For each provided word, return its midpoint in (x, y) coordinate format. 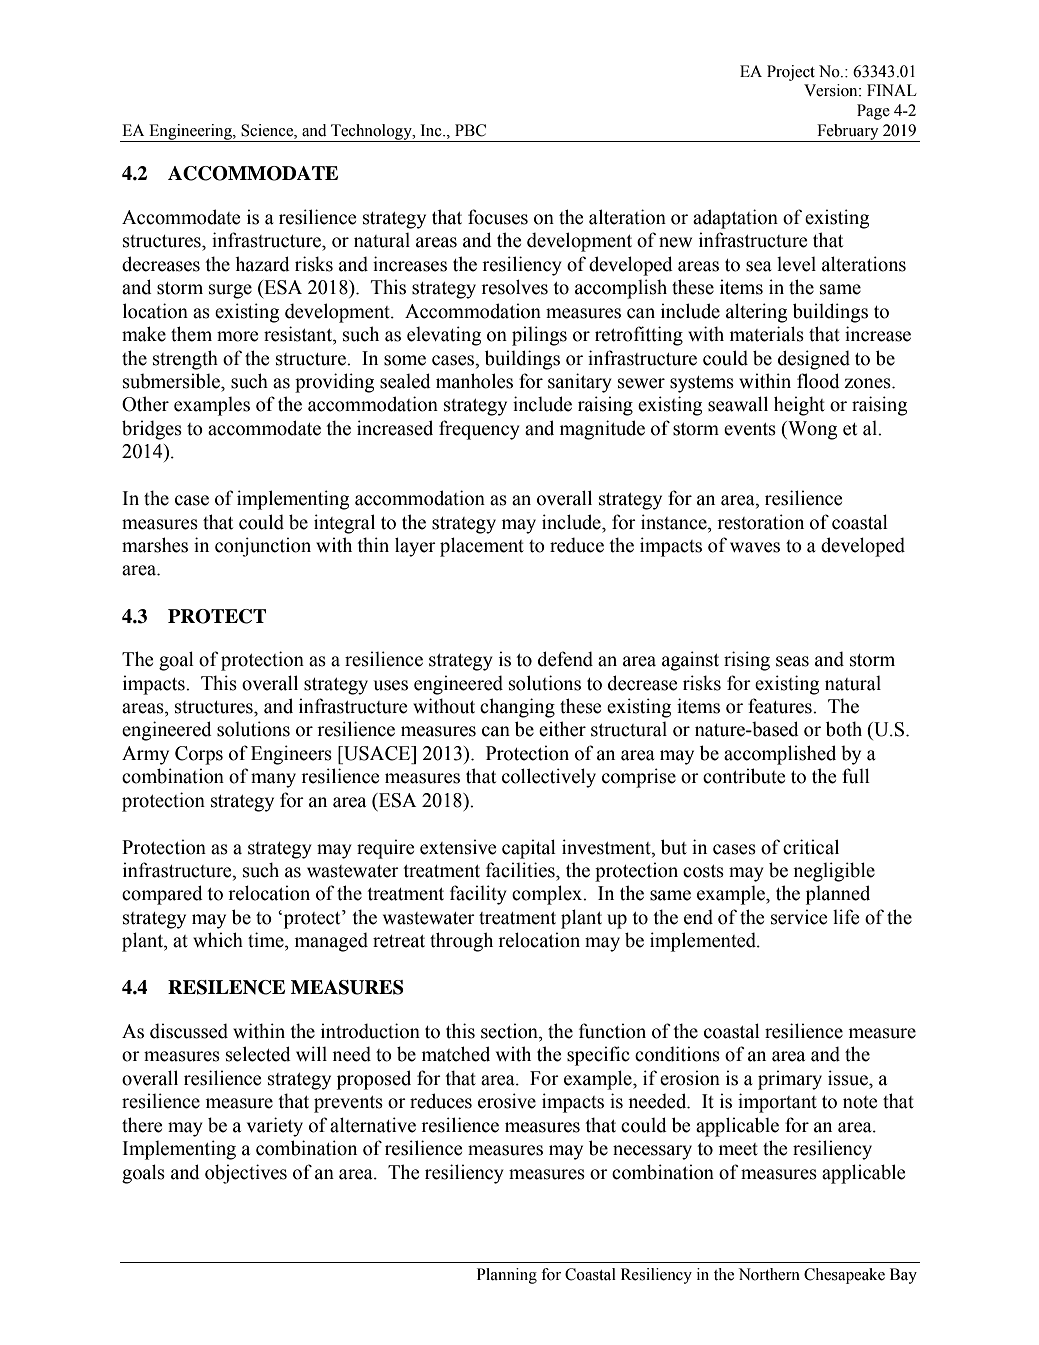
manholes (474, 381)
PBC (470, 130)
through (461, 942)
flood (818, 381)
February (848, 133)
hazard (262, 264)
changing (517, 708)
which (218, 940)
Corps (199, 755)
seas (792, 661)
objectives (246, 1174)
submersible (172, 381)
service (799, 917)
